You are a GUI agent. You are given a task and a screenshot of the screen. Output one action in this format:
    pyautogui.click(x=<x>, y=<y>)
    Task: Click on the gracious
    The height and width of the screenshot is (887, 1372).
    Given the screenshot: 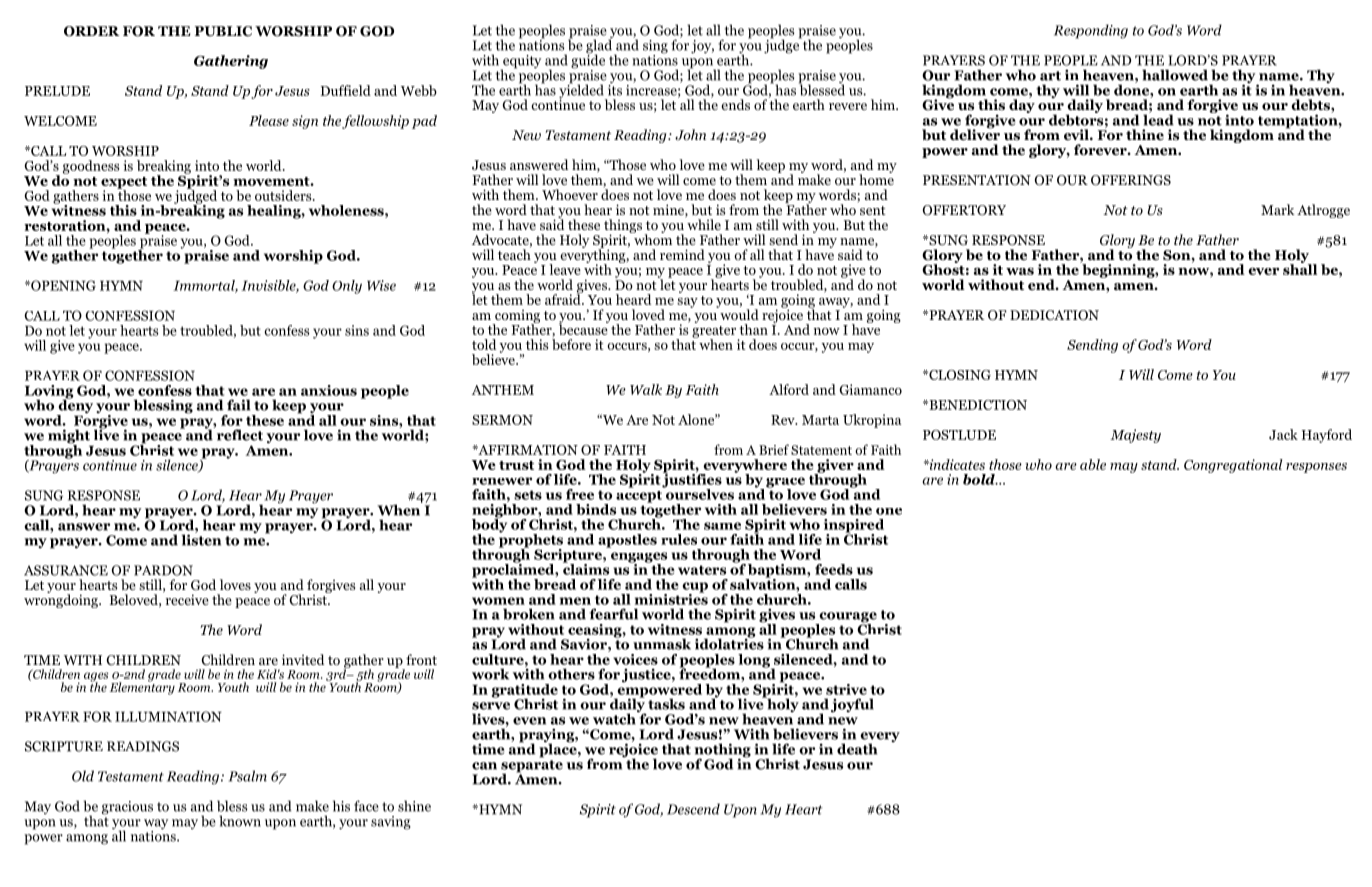 What is the action you would take?
    pyautogui.click(x=127, y=808)
